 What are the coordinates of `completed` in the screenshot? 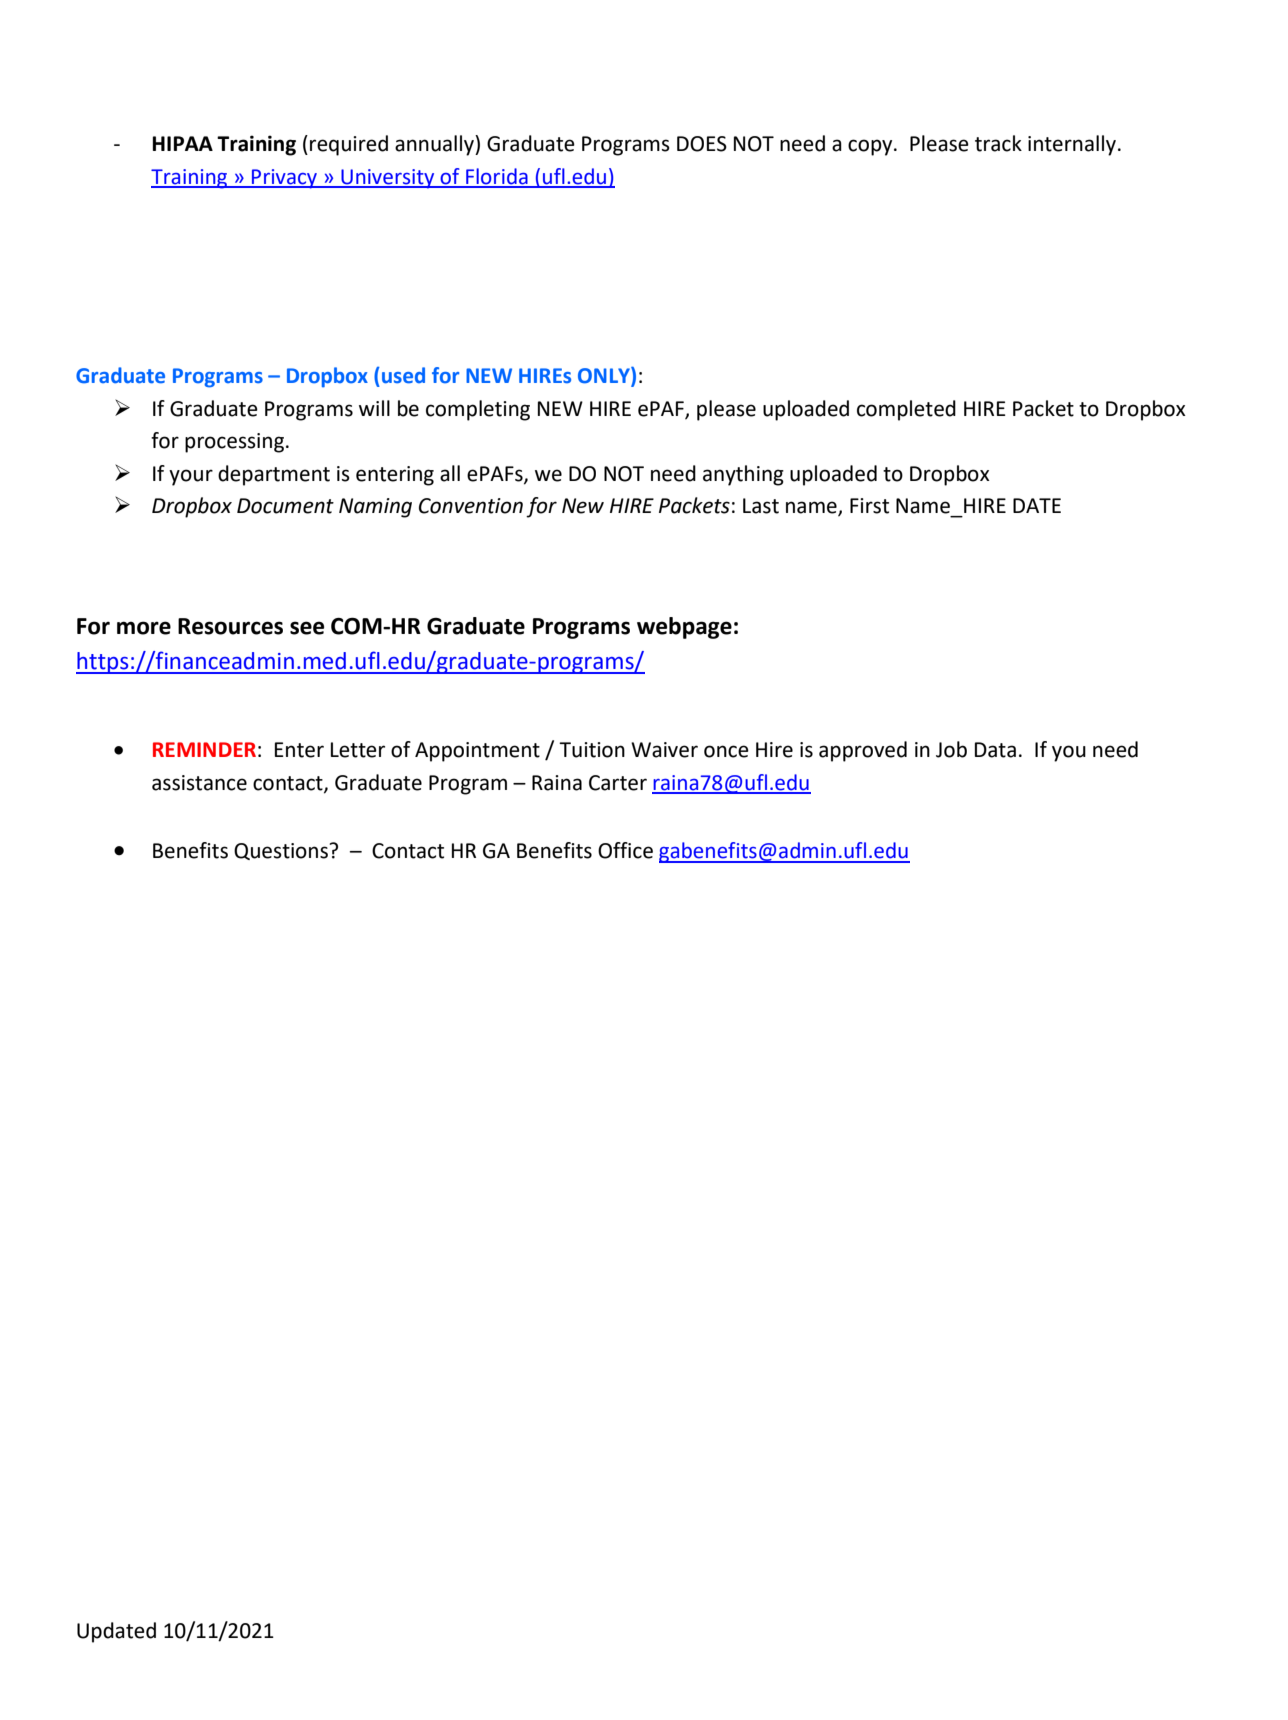 It's located at (906, 410).
